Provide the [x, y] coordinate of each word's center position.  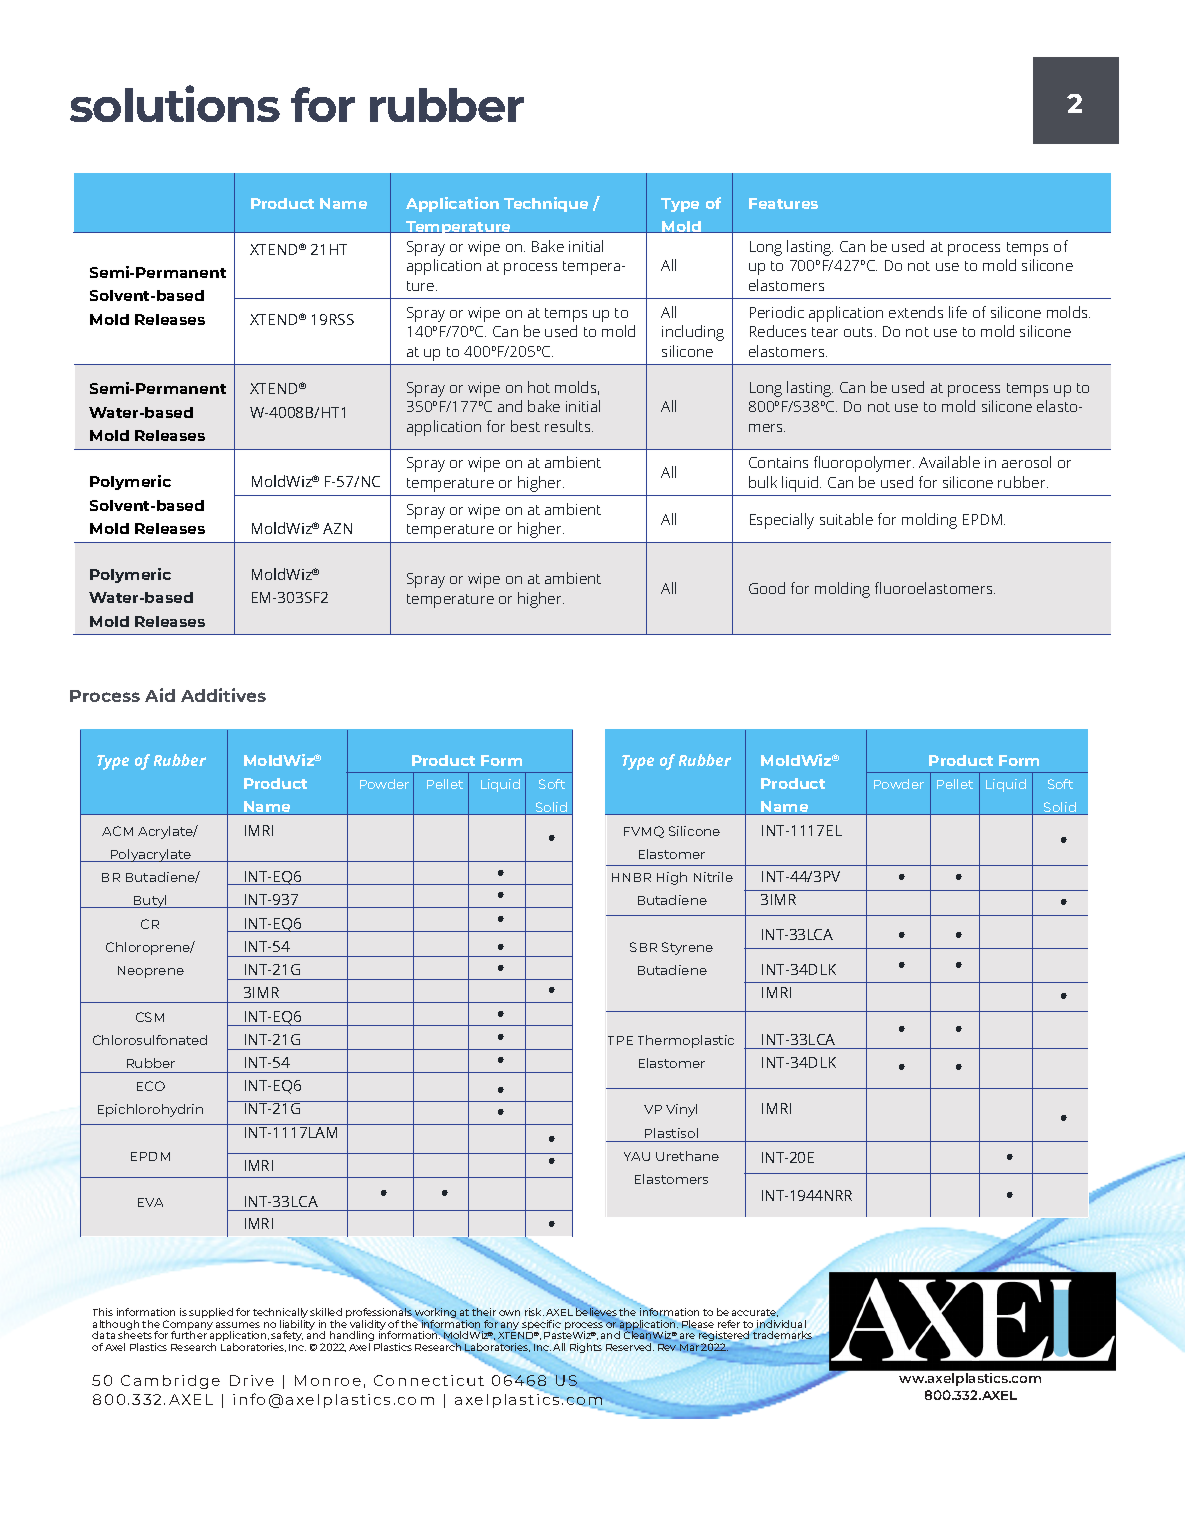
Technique [546, 204]
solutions [175, 103]
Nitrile [713, 877]
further [189, 1335]
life [958, 312]
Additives [223, 695]
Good [767, 588]
